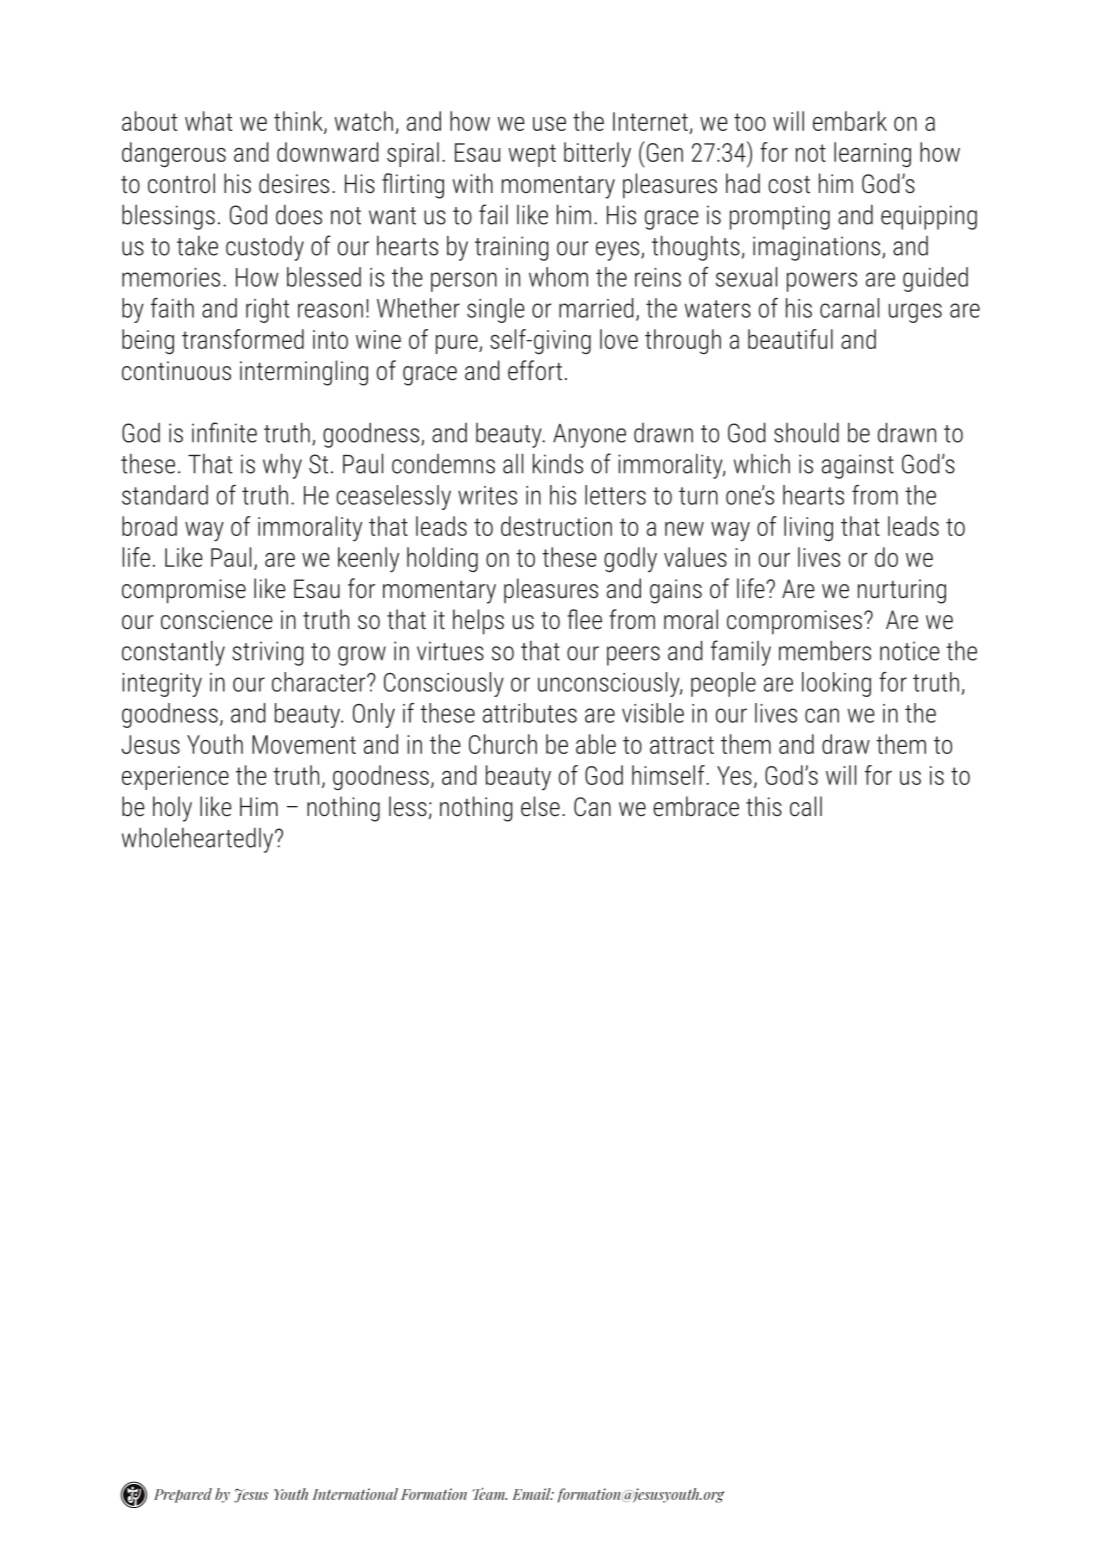 This image has height=1561, width=1103. Describe the element at coordinates (584, 619) in the image. I see `flee` at that location.
